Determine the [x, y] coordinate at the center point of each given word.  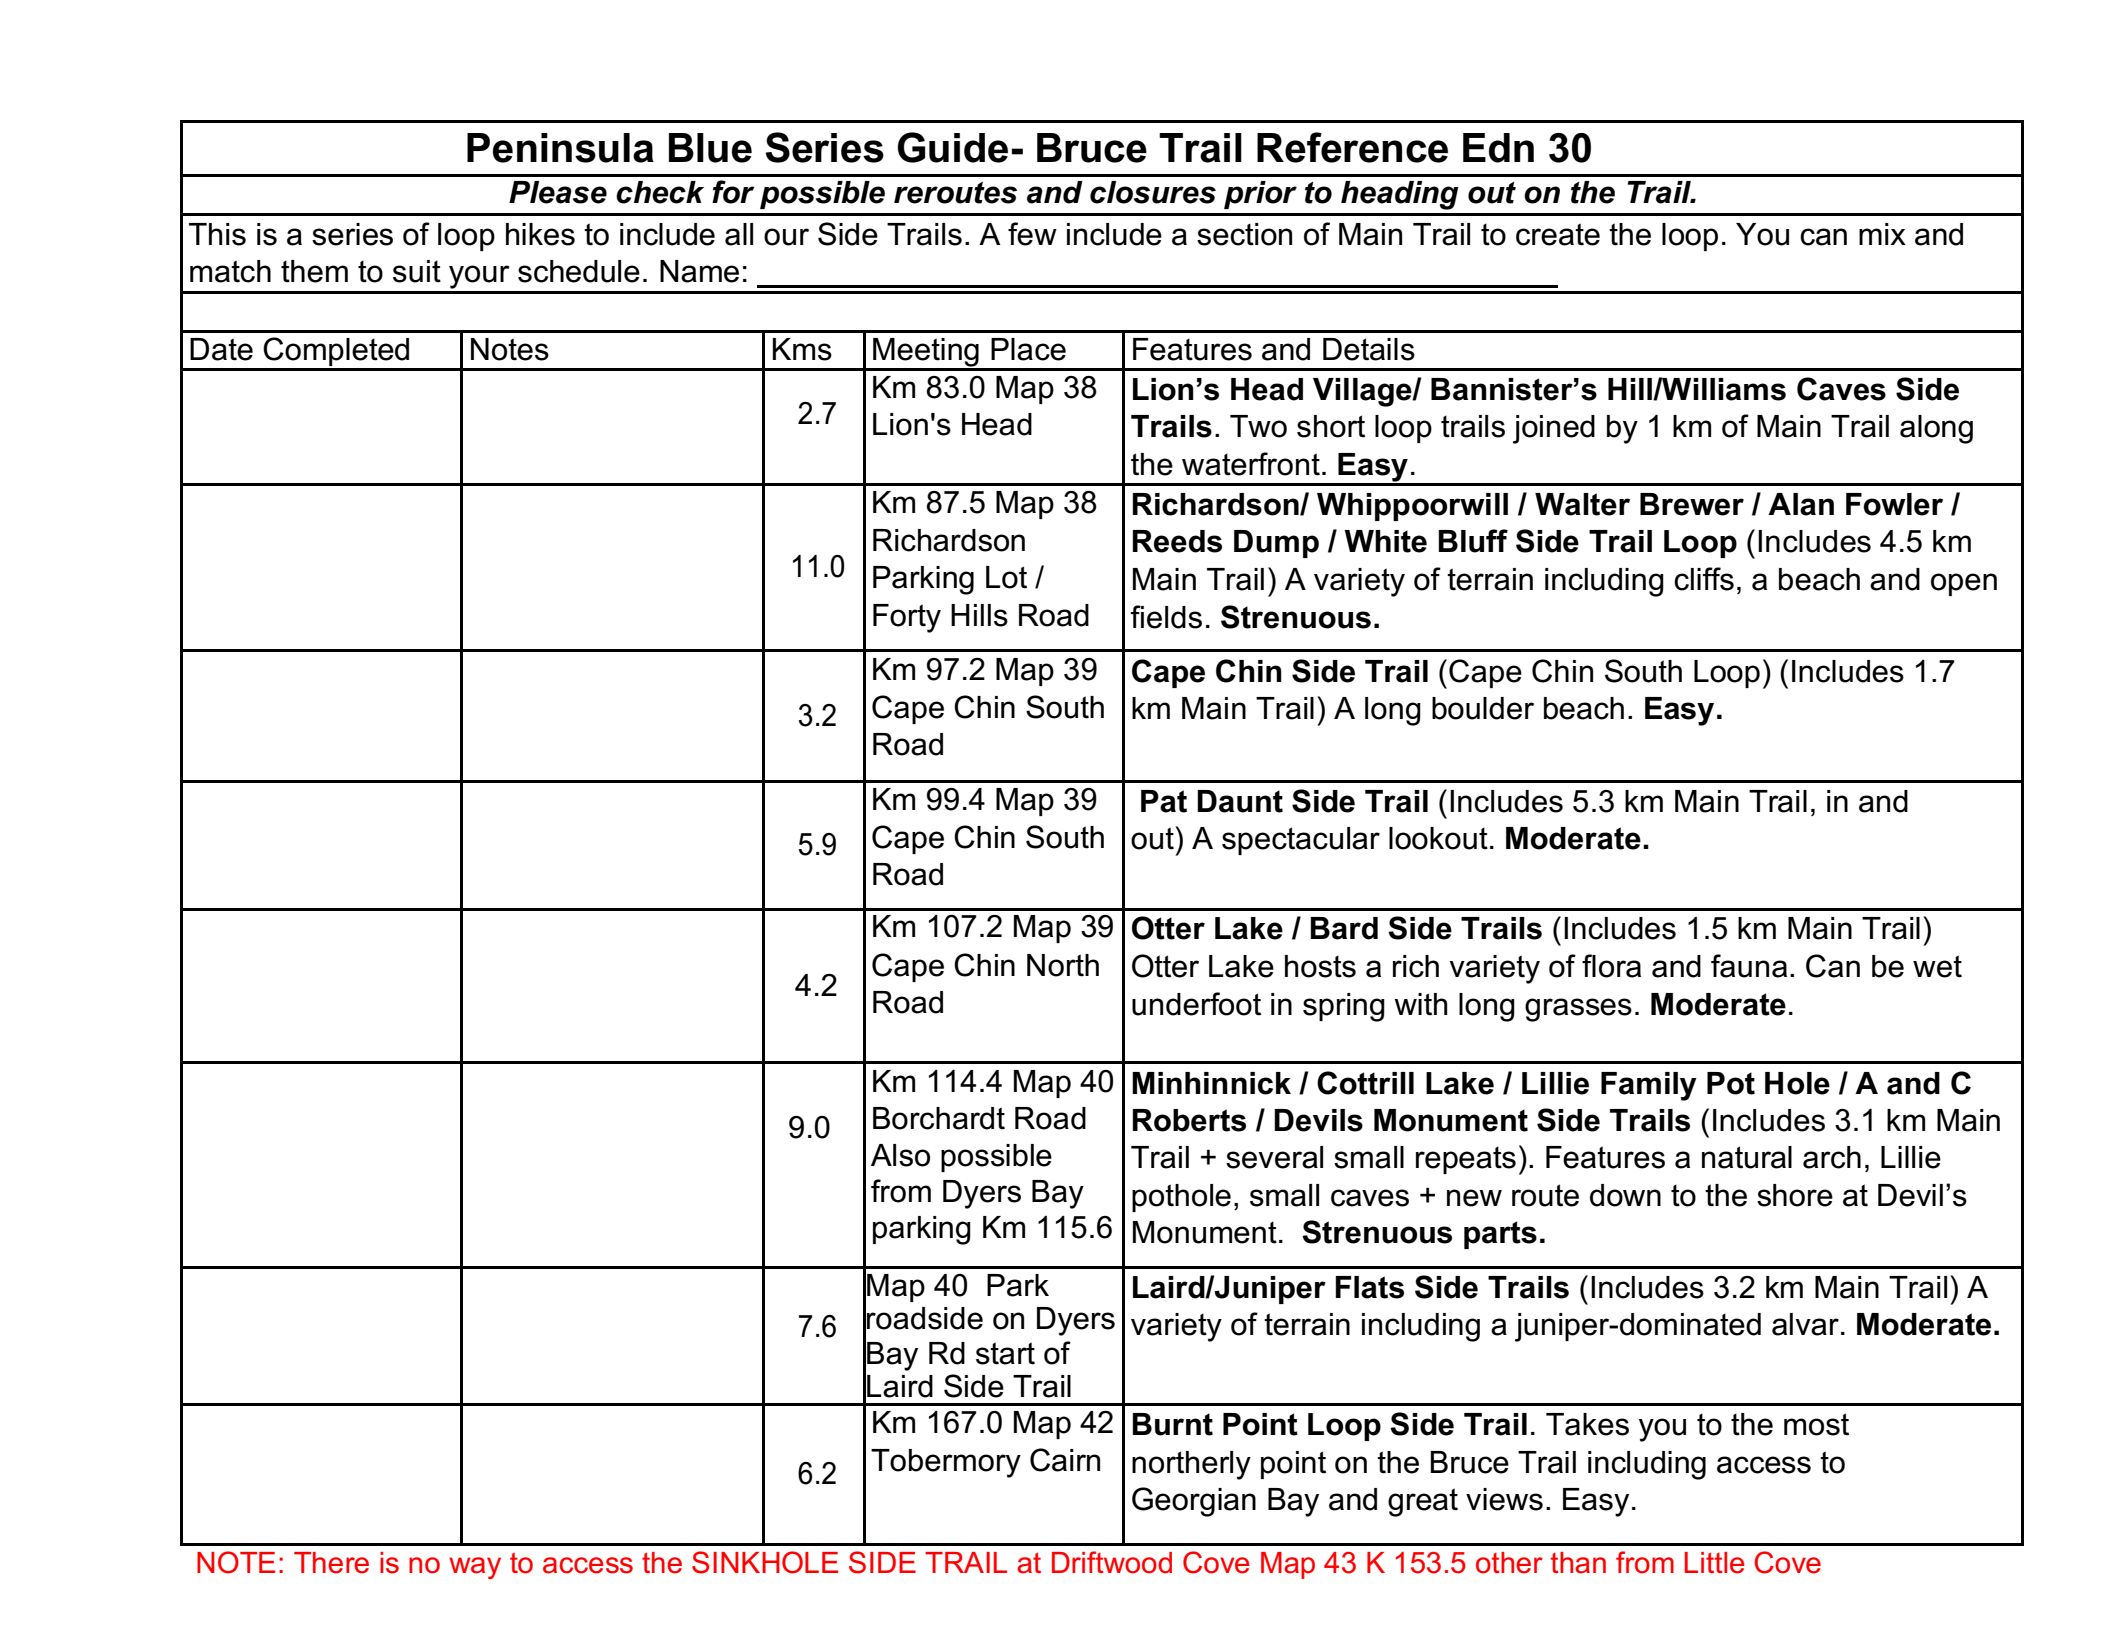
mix [1882, 234]
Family [1649, 1086]
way [475, 1568]
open [1964, 584]
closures [1153, 192]
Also [900, 1155]
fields [1166, 617]
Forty [907, 618]
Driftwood [1112, 1562]
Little [1715, 1563]
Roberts [1189, 1120]
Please [558, 192]
